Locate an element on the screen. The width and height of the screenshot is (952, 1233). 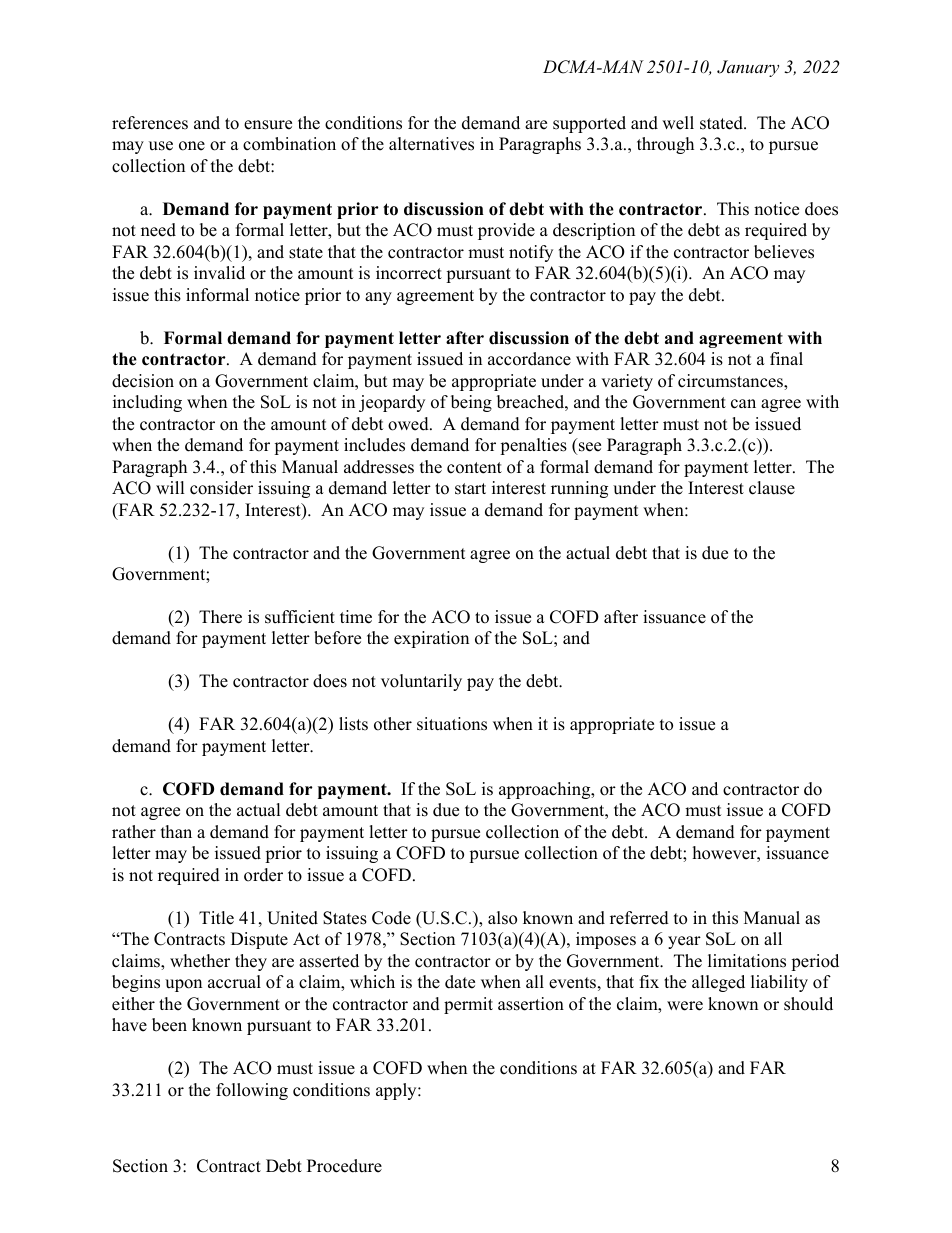
also is located at coordinates (502, 918).
